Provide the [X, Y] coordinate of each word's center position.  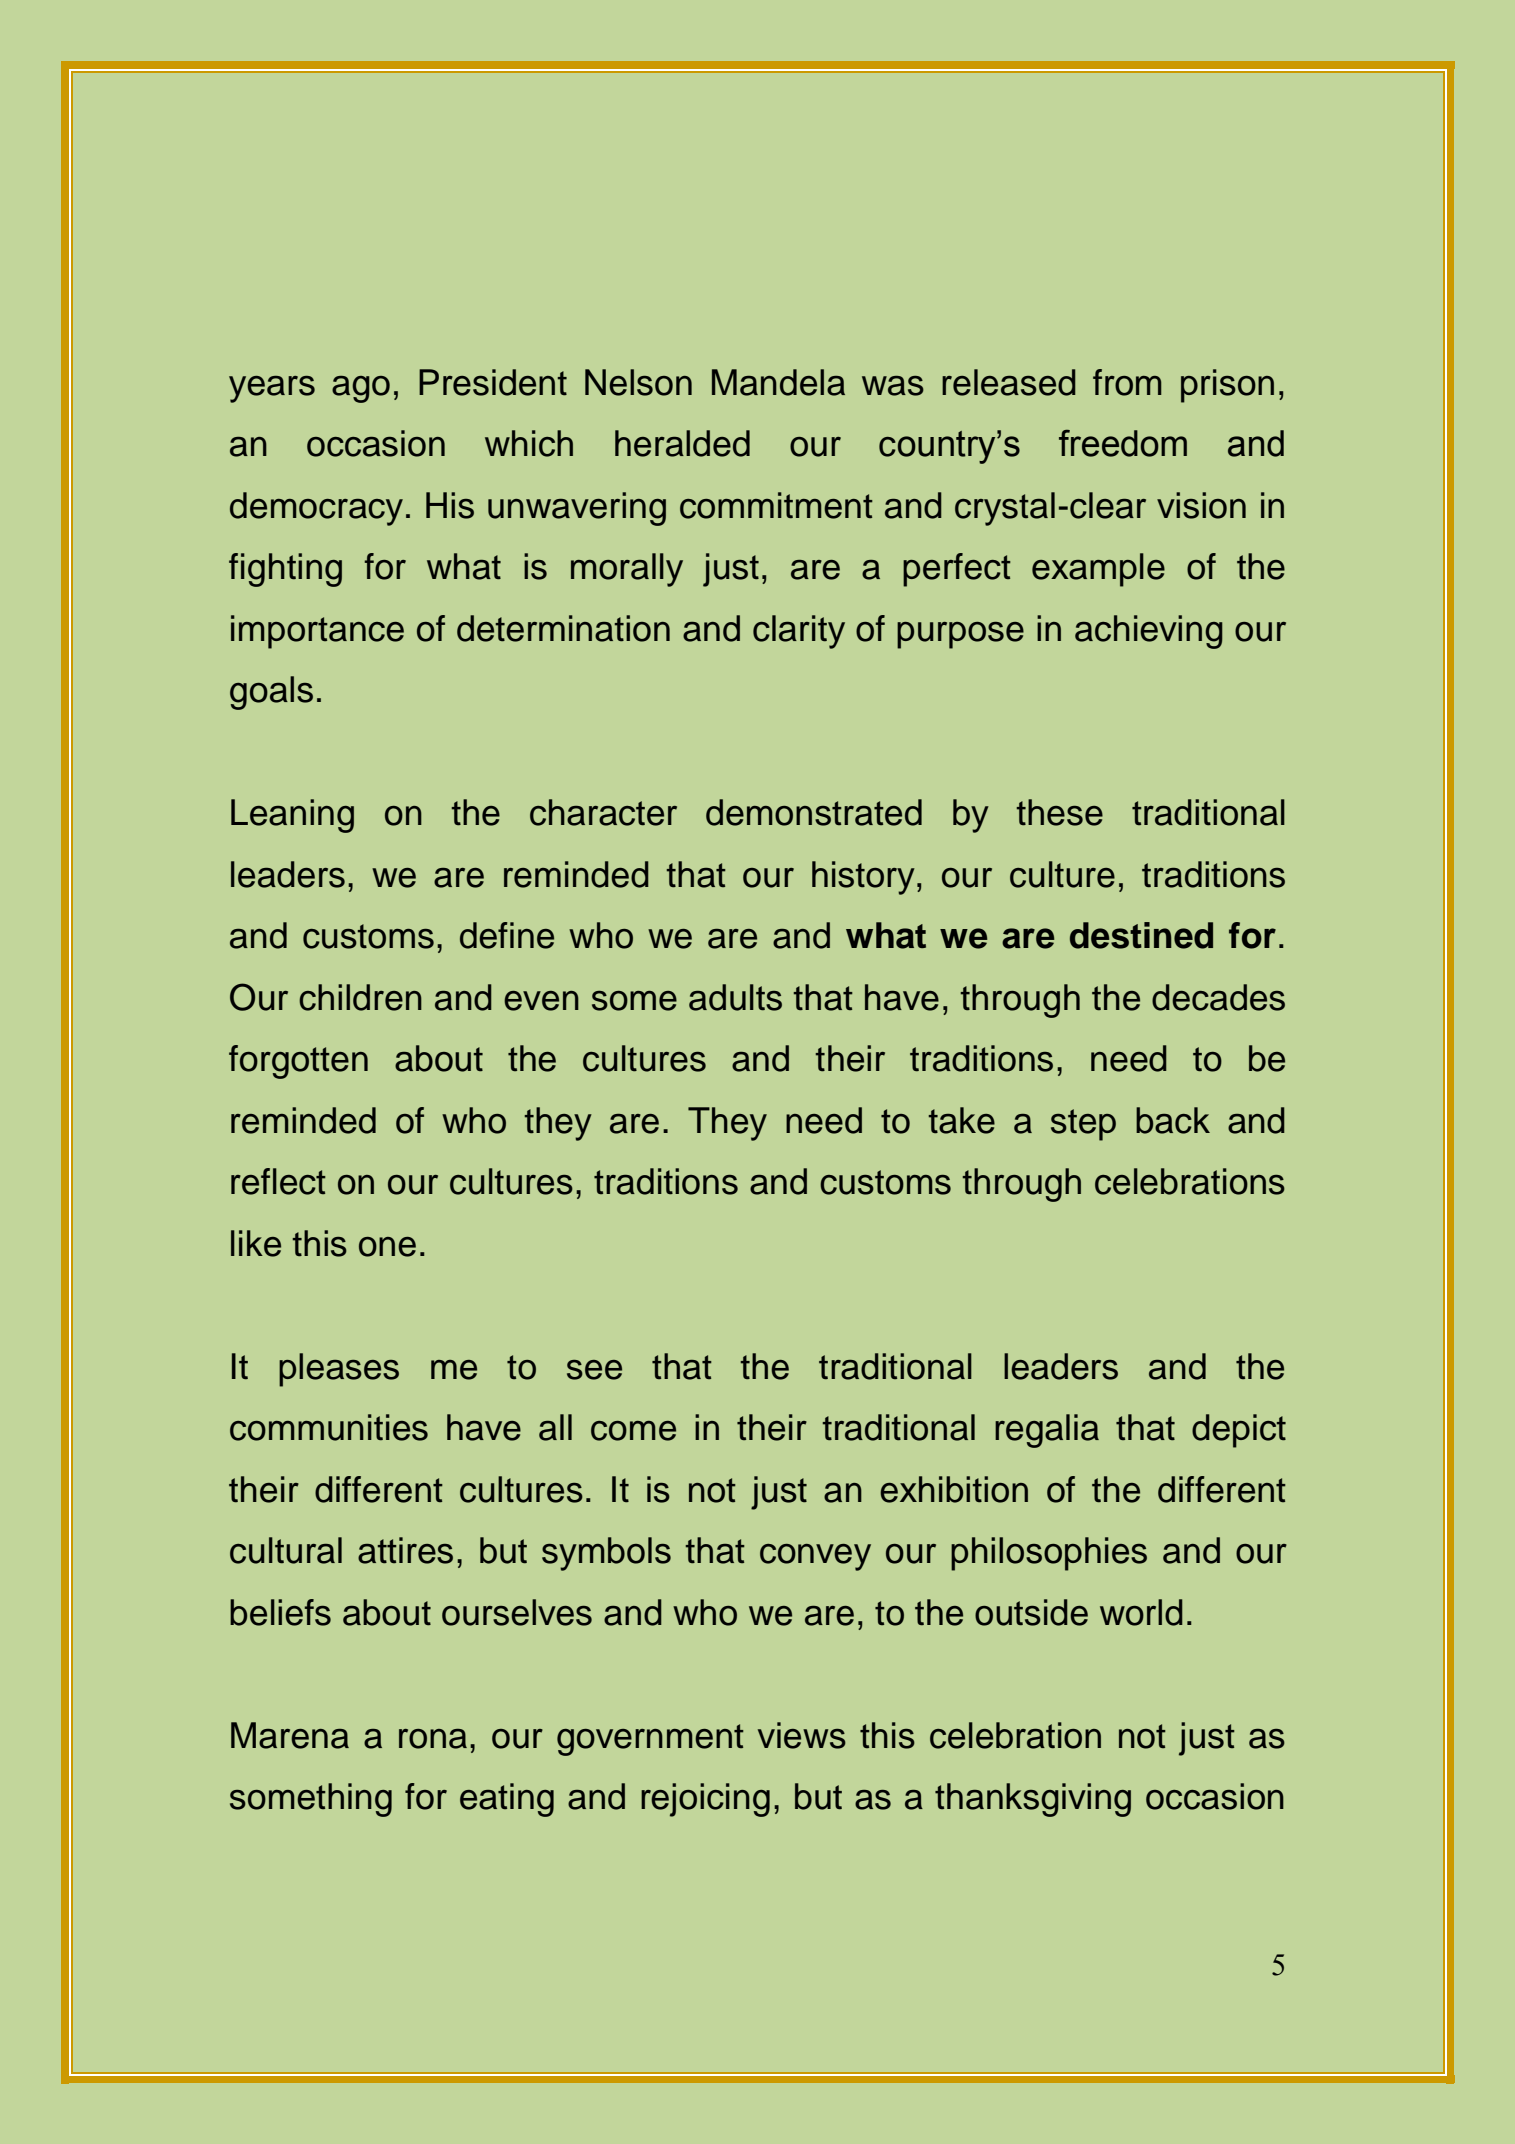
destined [1141, 935]
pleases [339, 1370]
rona [433, 1739]
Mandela [778, 382]
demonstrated [814, 812]
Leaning [292, 816]
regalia [1047, 1431]
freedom [1123, 443]
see [594, 1370]
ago [361, 389]
